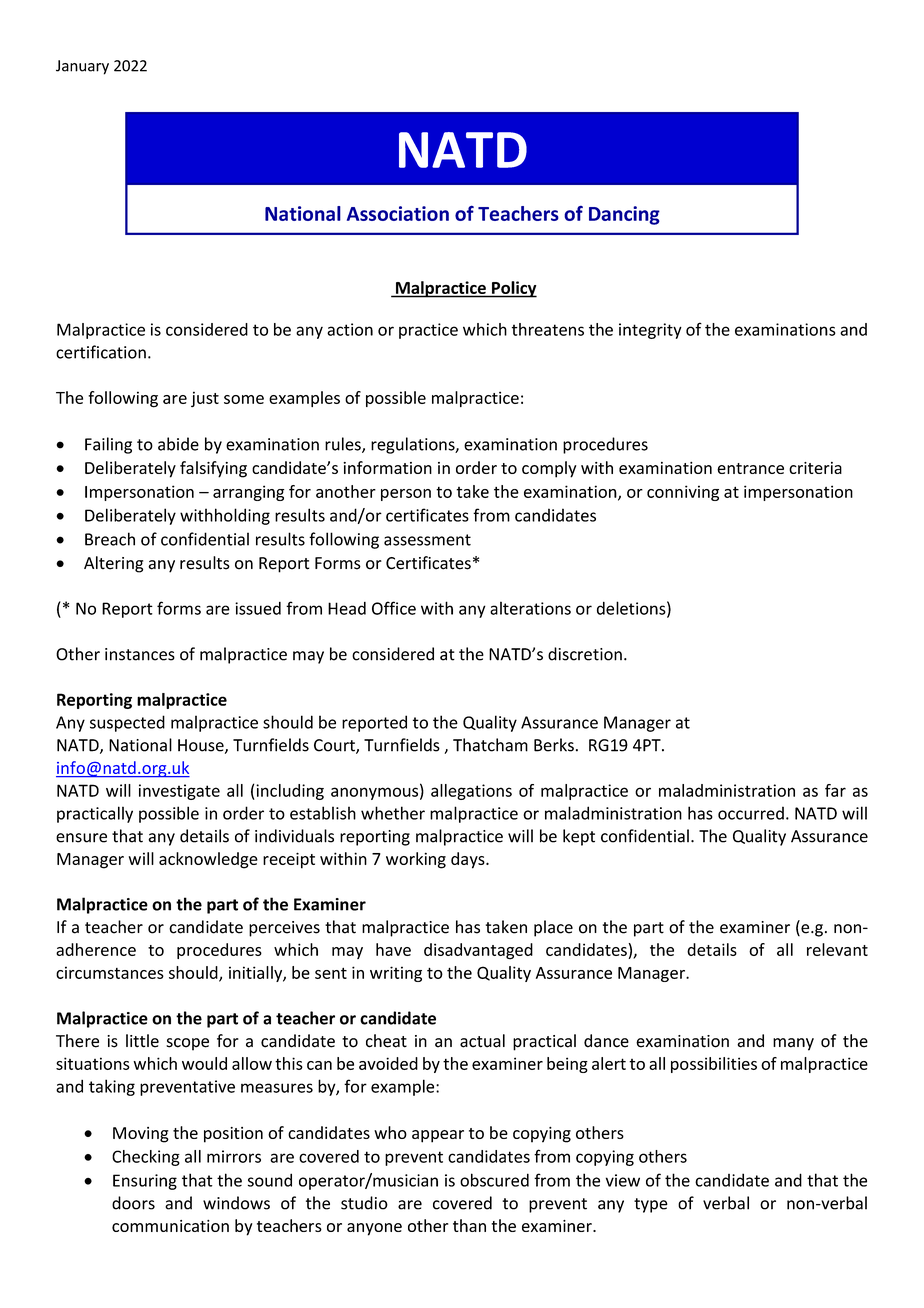 Image resolution: width=924 pixels, height=1308 pixels. What do you see at coordinates (549, 469) in the screenshot?
I see `comply` at bounding box center [549, 469].
